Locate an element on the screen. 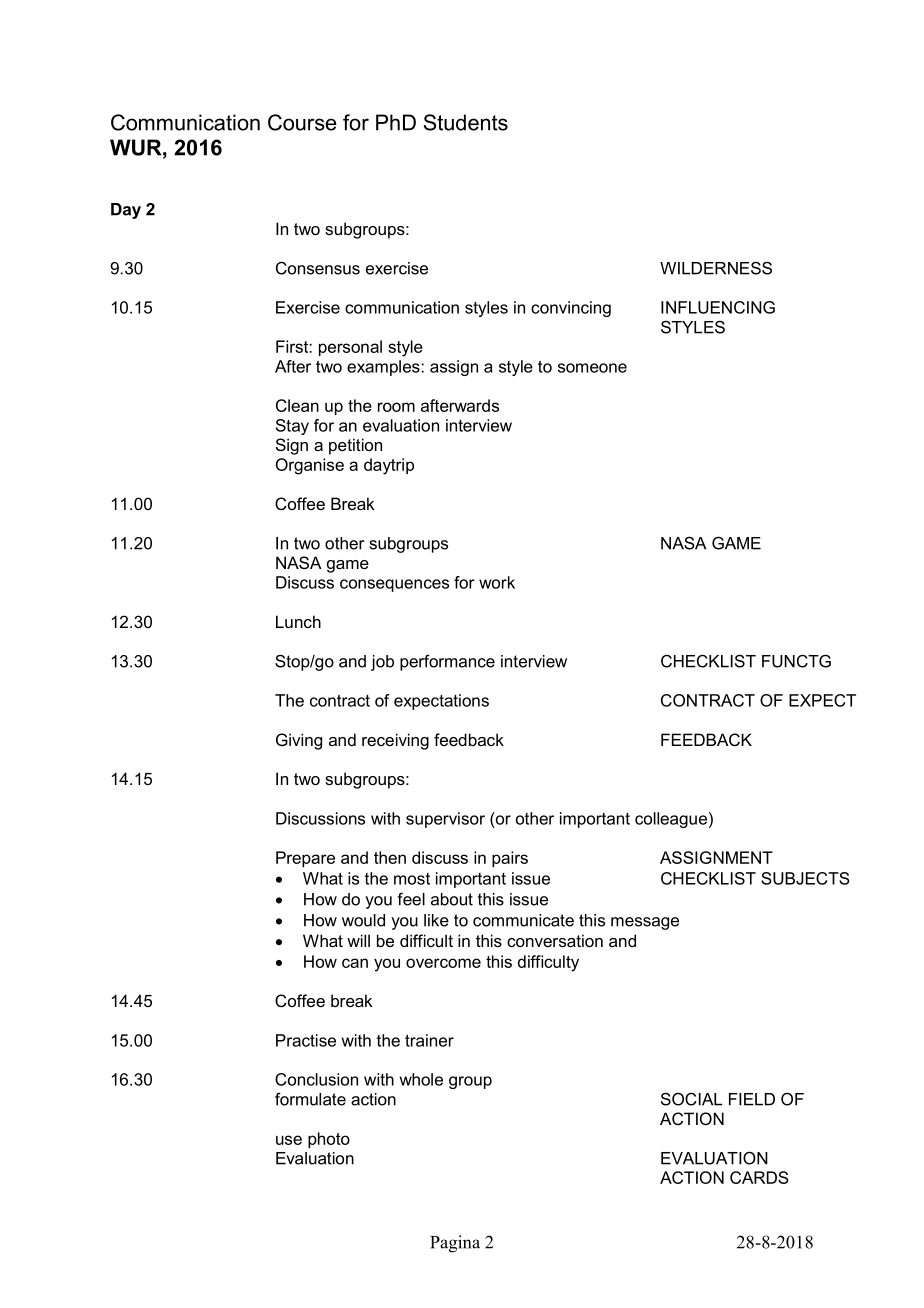 The width and height of the screenshot is (924, 1308). pairs is located at coordinates (510, 859).
